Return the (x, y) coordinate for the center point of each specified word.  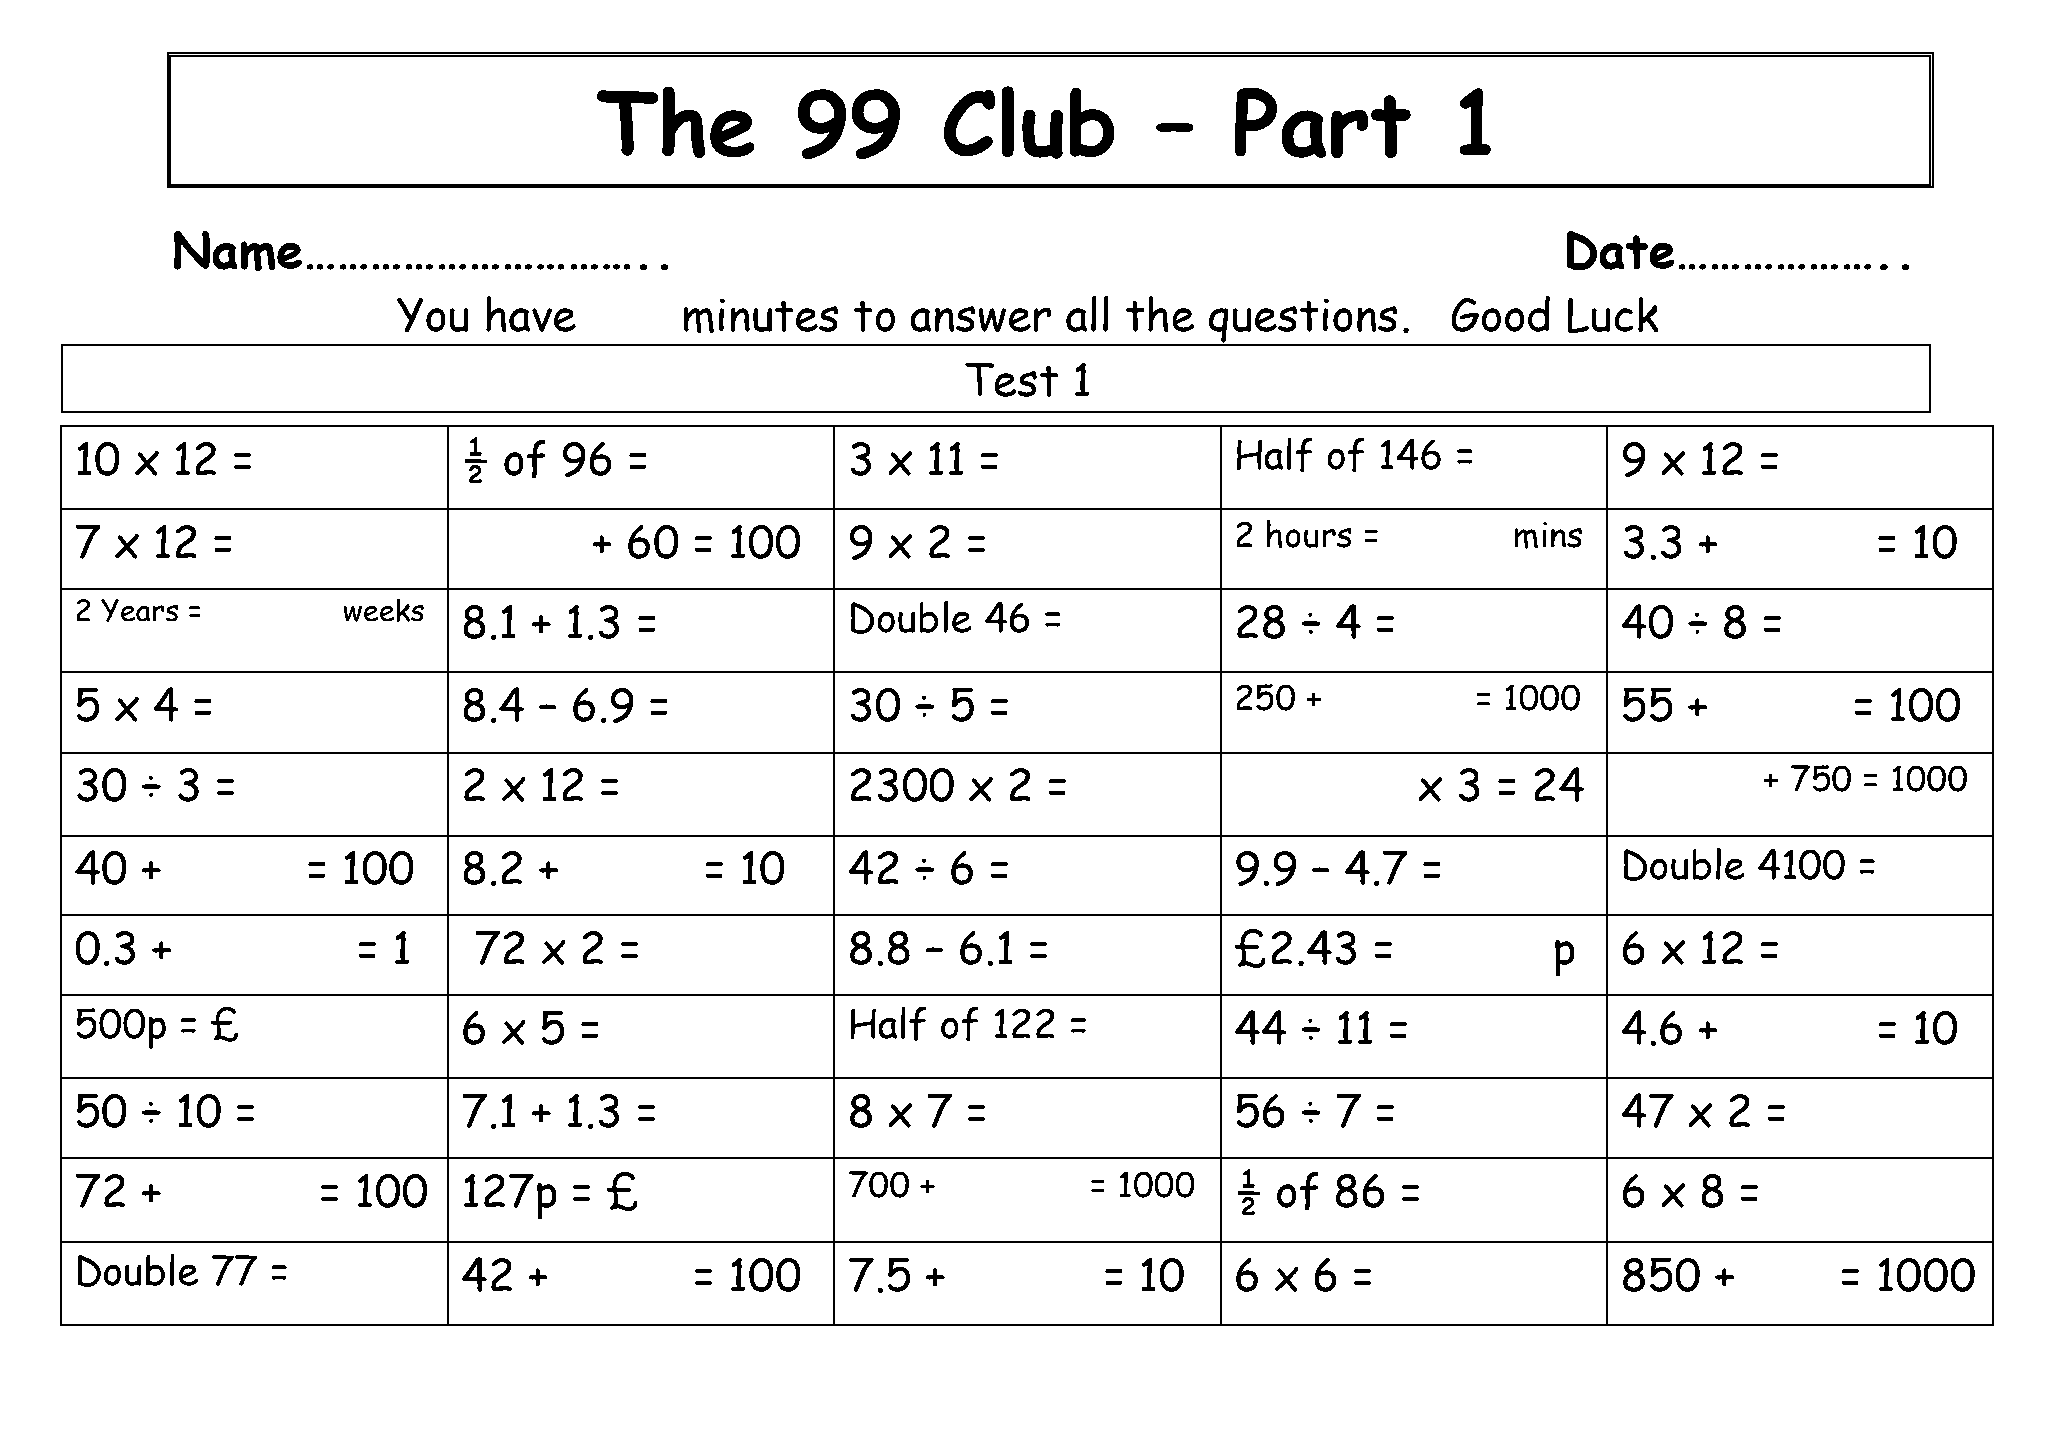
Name (238, 250)
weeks (383, 610)
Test (1011, 379)
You (433, 315)
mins (1548, 535)
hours (1309, 534)
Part (1323, 123)
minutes (761, 315)
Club (1029, 122)
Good (1500, 314)
